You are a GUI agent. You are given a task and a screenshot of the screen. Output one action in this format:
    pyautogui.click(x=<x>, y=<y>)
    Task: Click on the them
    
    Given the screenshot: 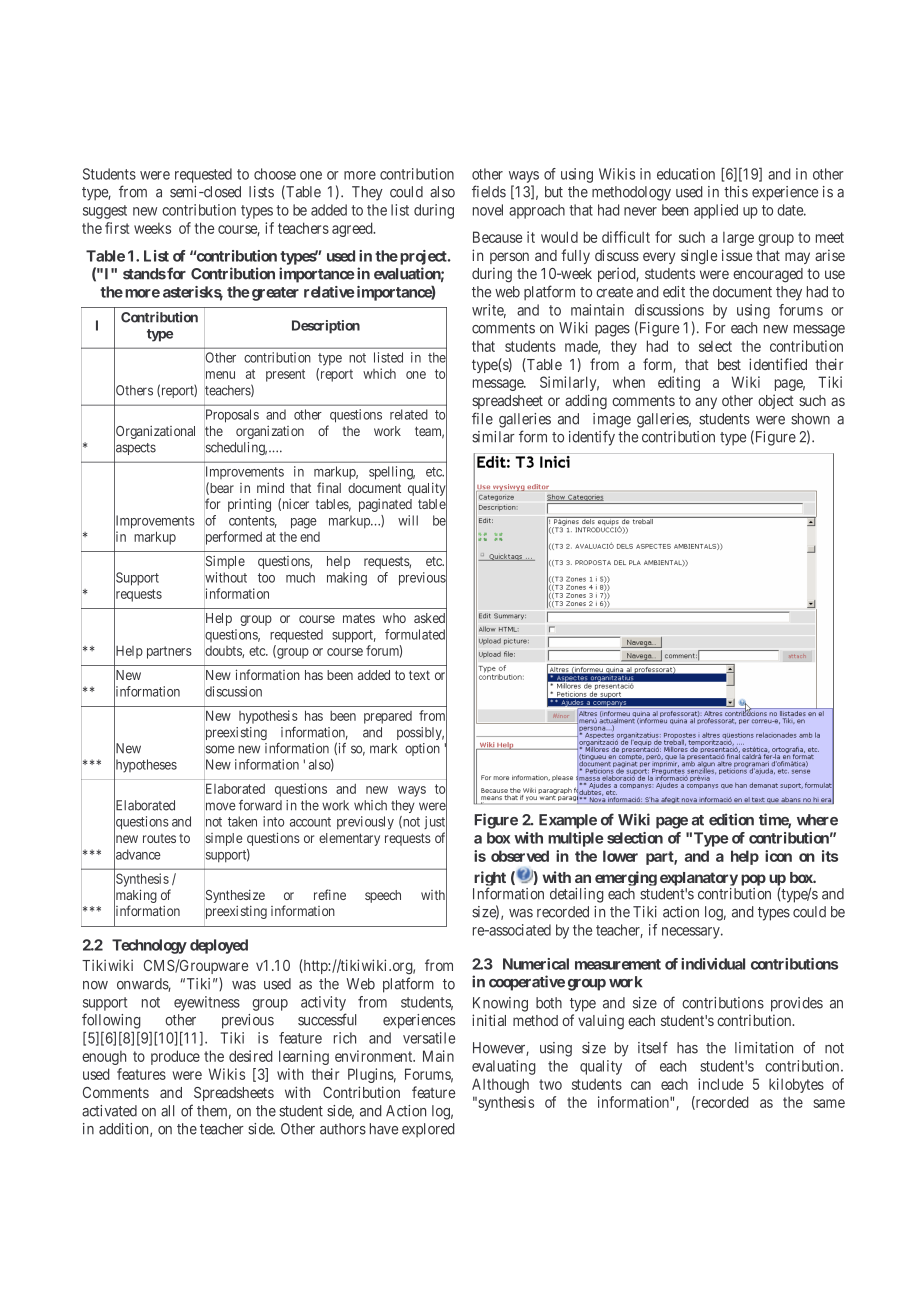 What is the action you would take?
    pyautogui.click(x=214, y=1112)
